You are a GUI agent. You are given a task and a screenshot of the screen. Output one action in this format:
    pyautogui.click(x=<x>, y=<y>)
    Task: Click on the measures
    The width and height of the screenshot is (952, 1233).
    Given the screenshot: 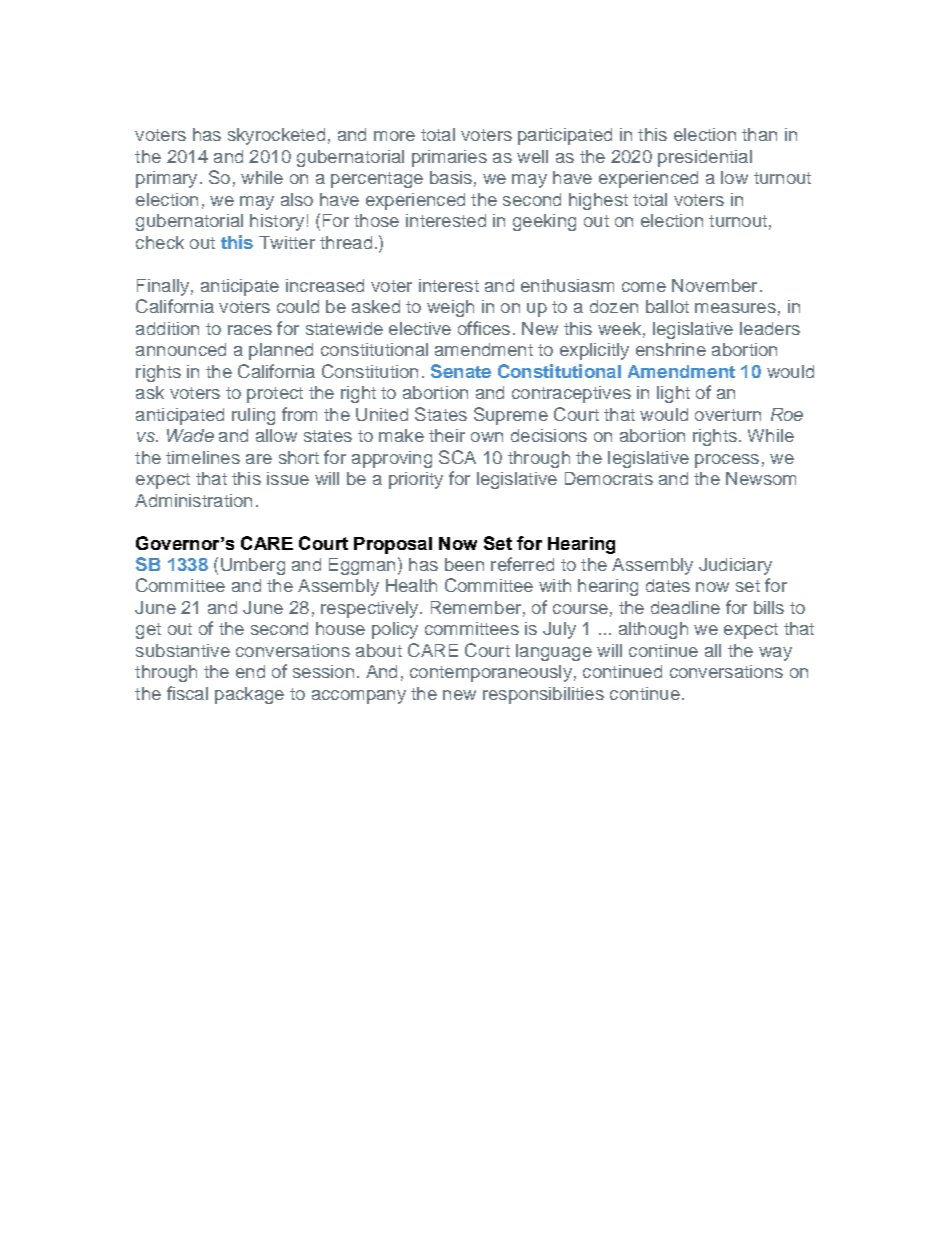 What is the action you would take?
    pyautogui.click(x=735, y=308)
